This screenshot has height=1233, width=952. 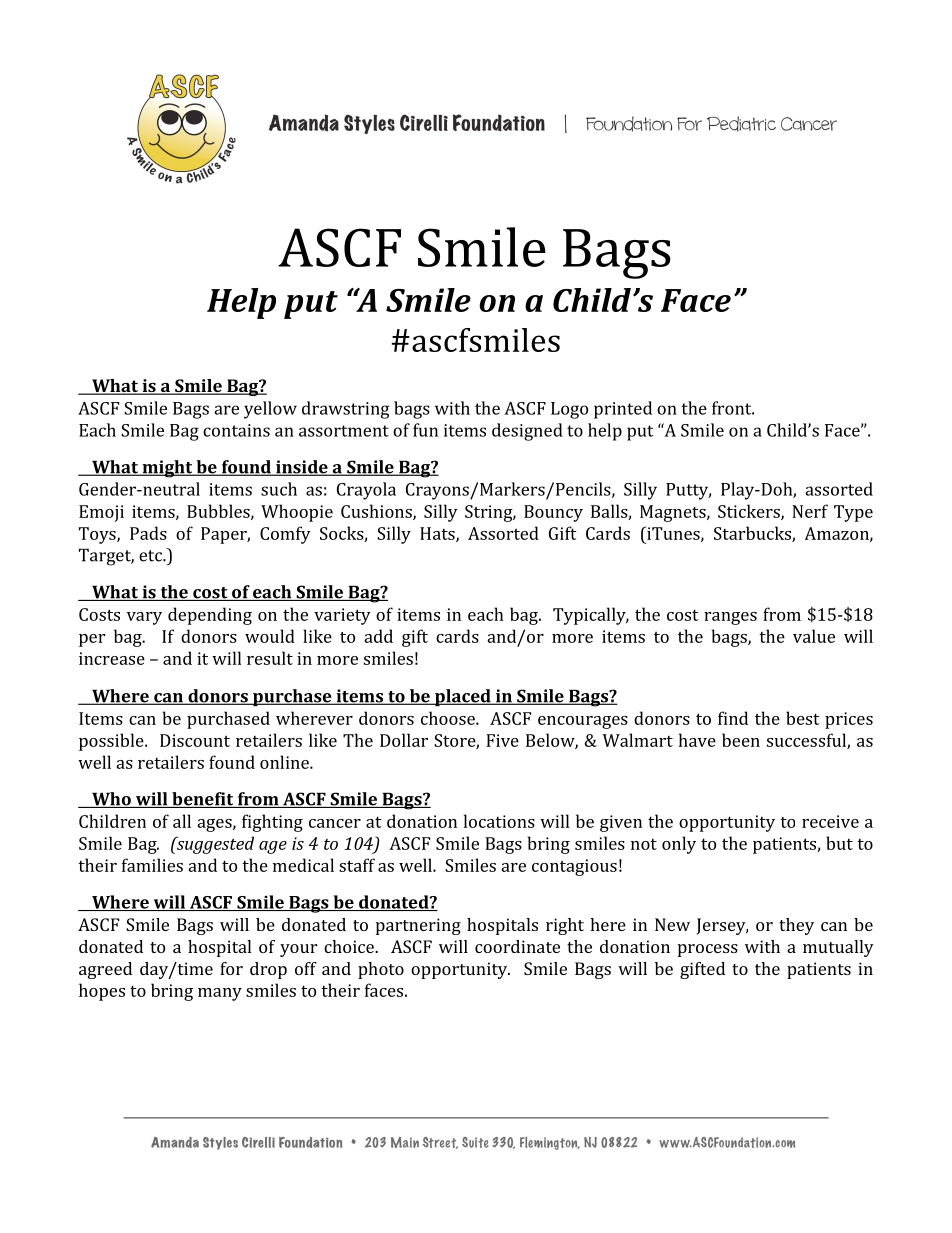 I want to click on for, so click(x=231, y=968).
